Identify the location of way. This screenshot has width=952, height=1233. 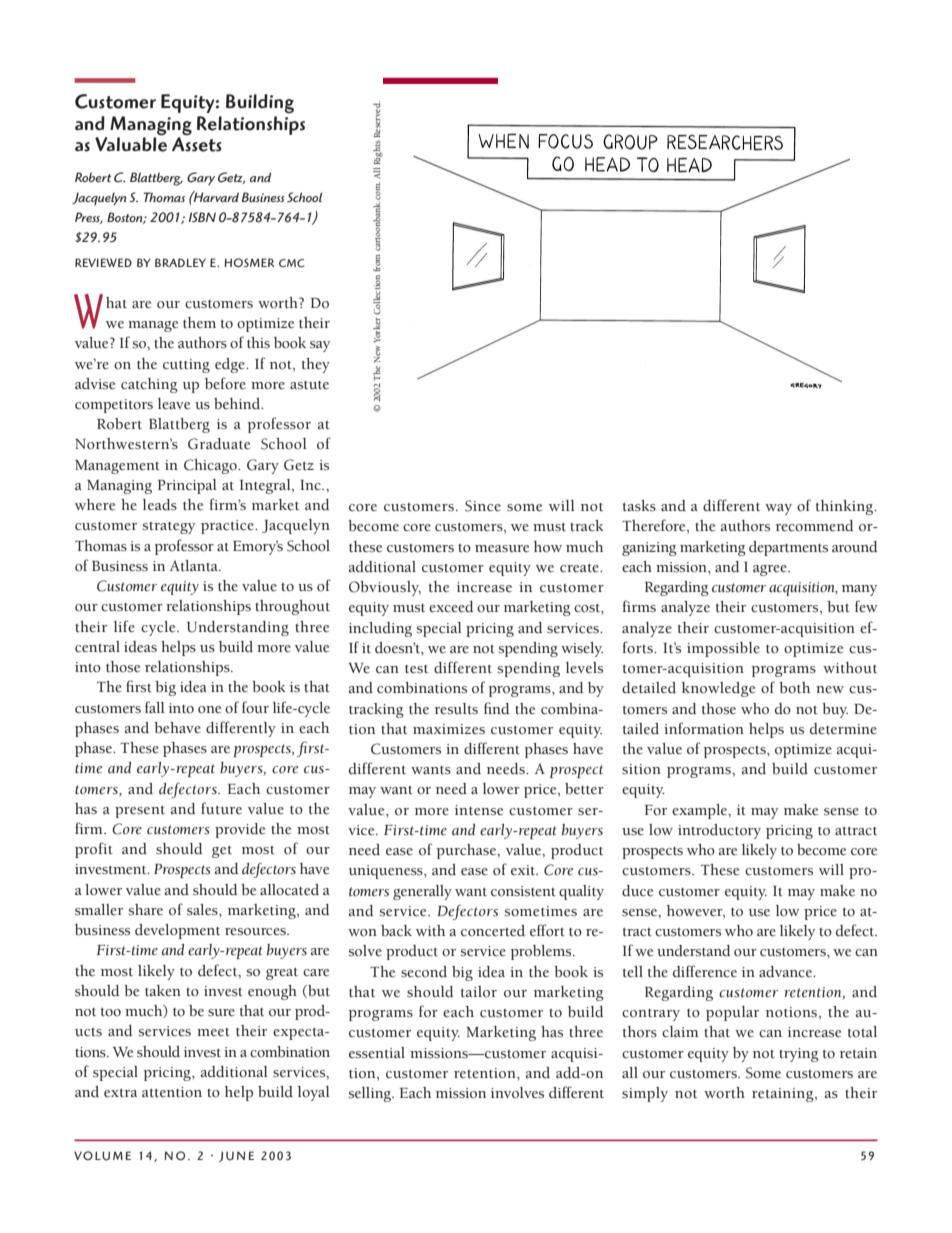
(778, 509).
